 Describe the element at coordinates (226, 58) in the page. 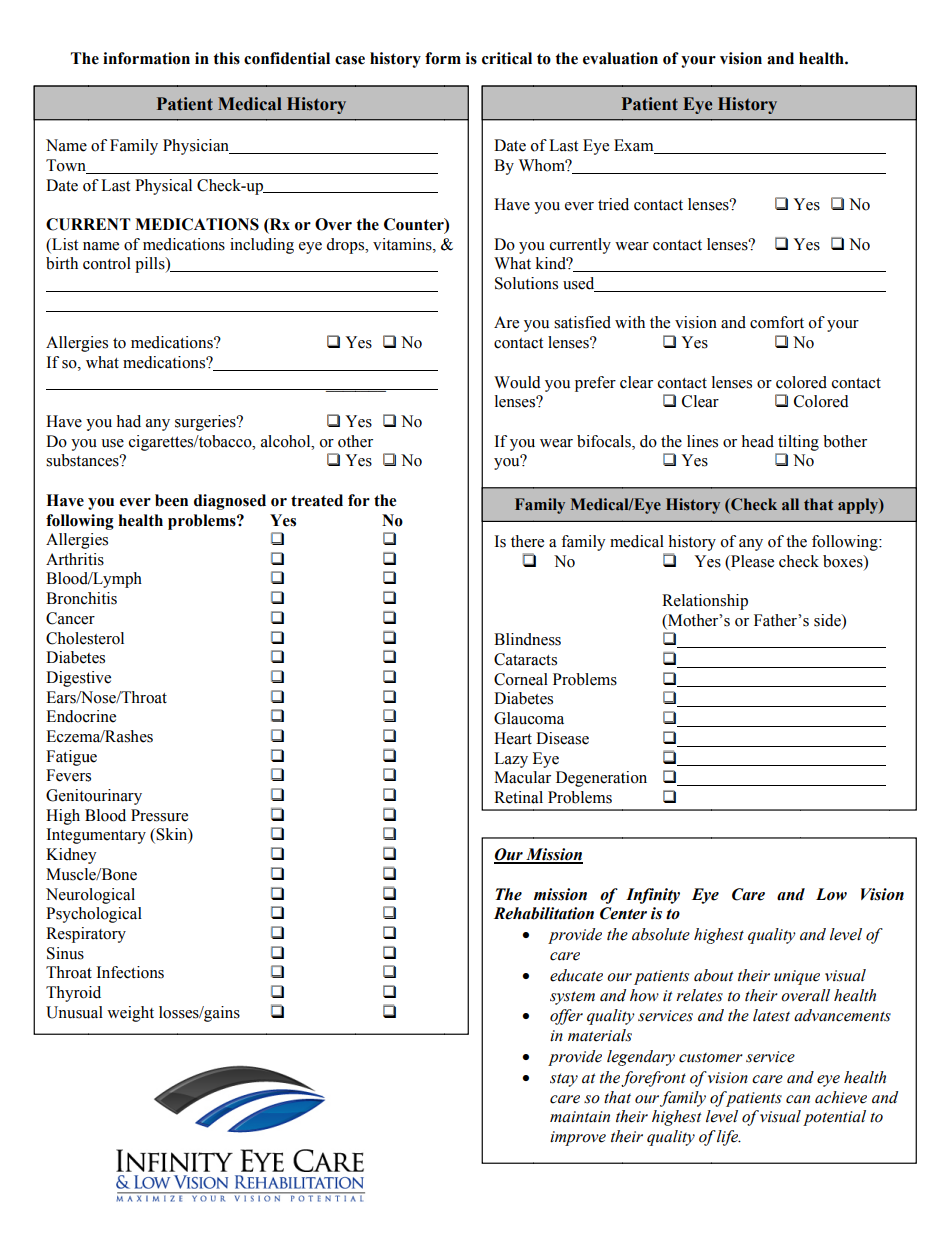

I see `this` at that location.
